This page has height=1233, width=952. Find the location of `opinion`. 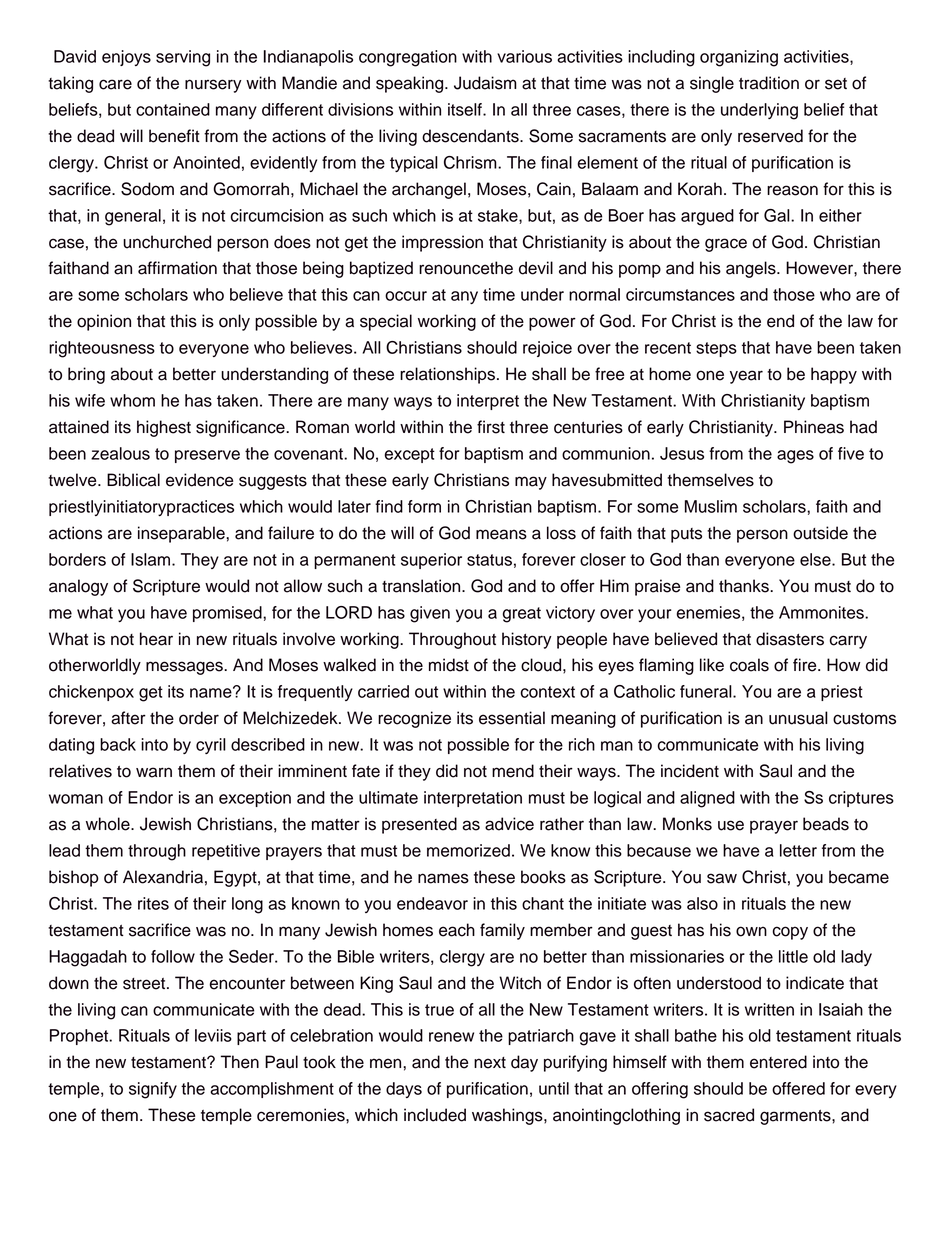

opinion is located at coordinates (104, 322).
